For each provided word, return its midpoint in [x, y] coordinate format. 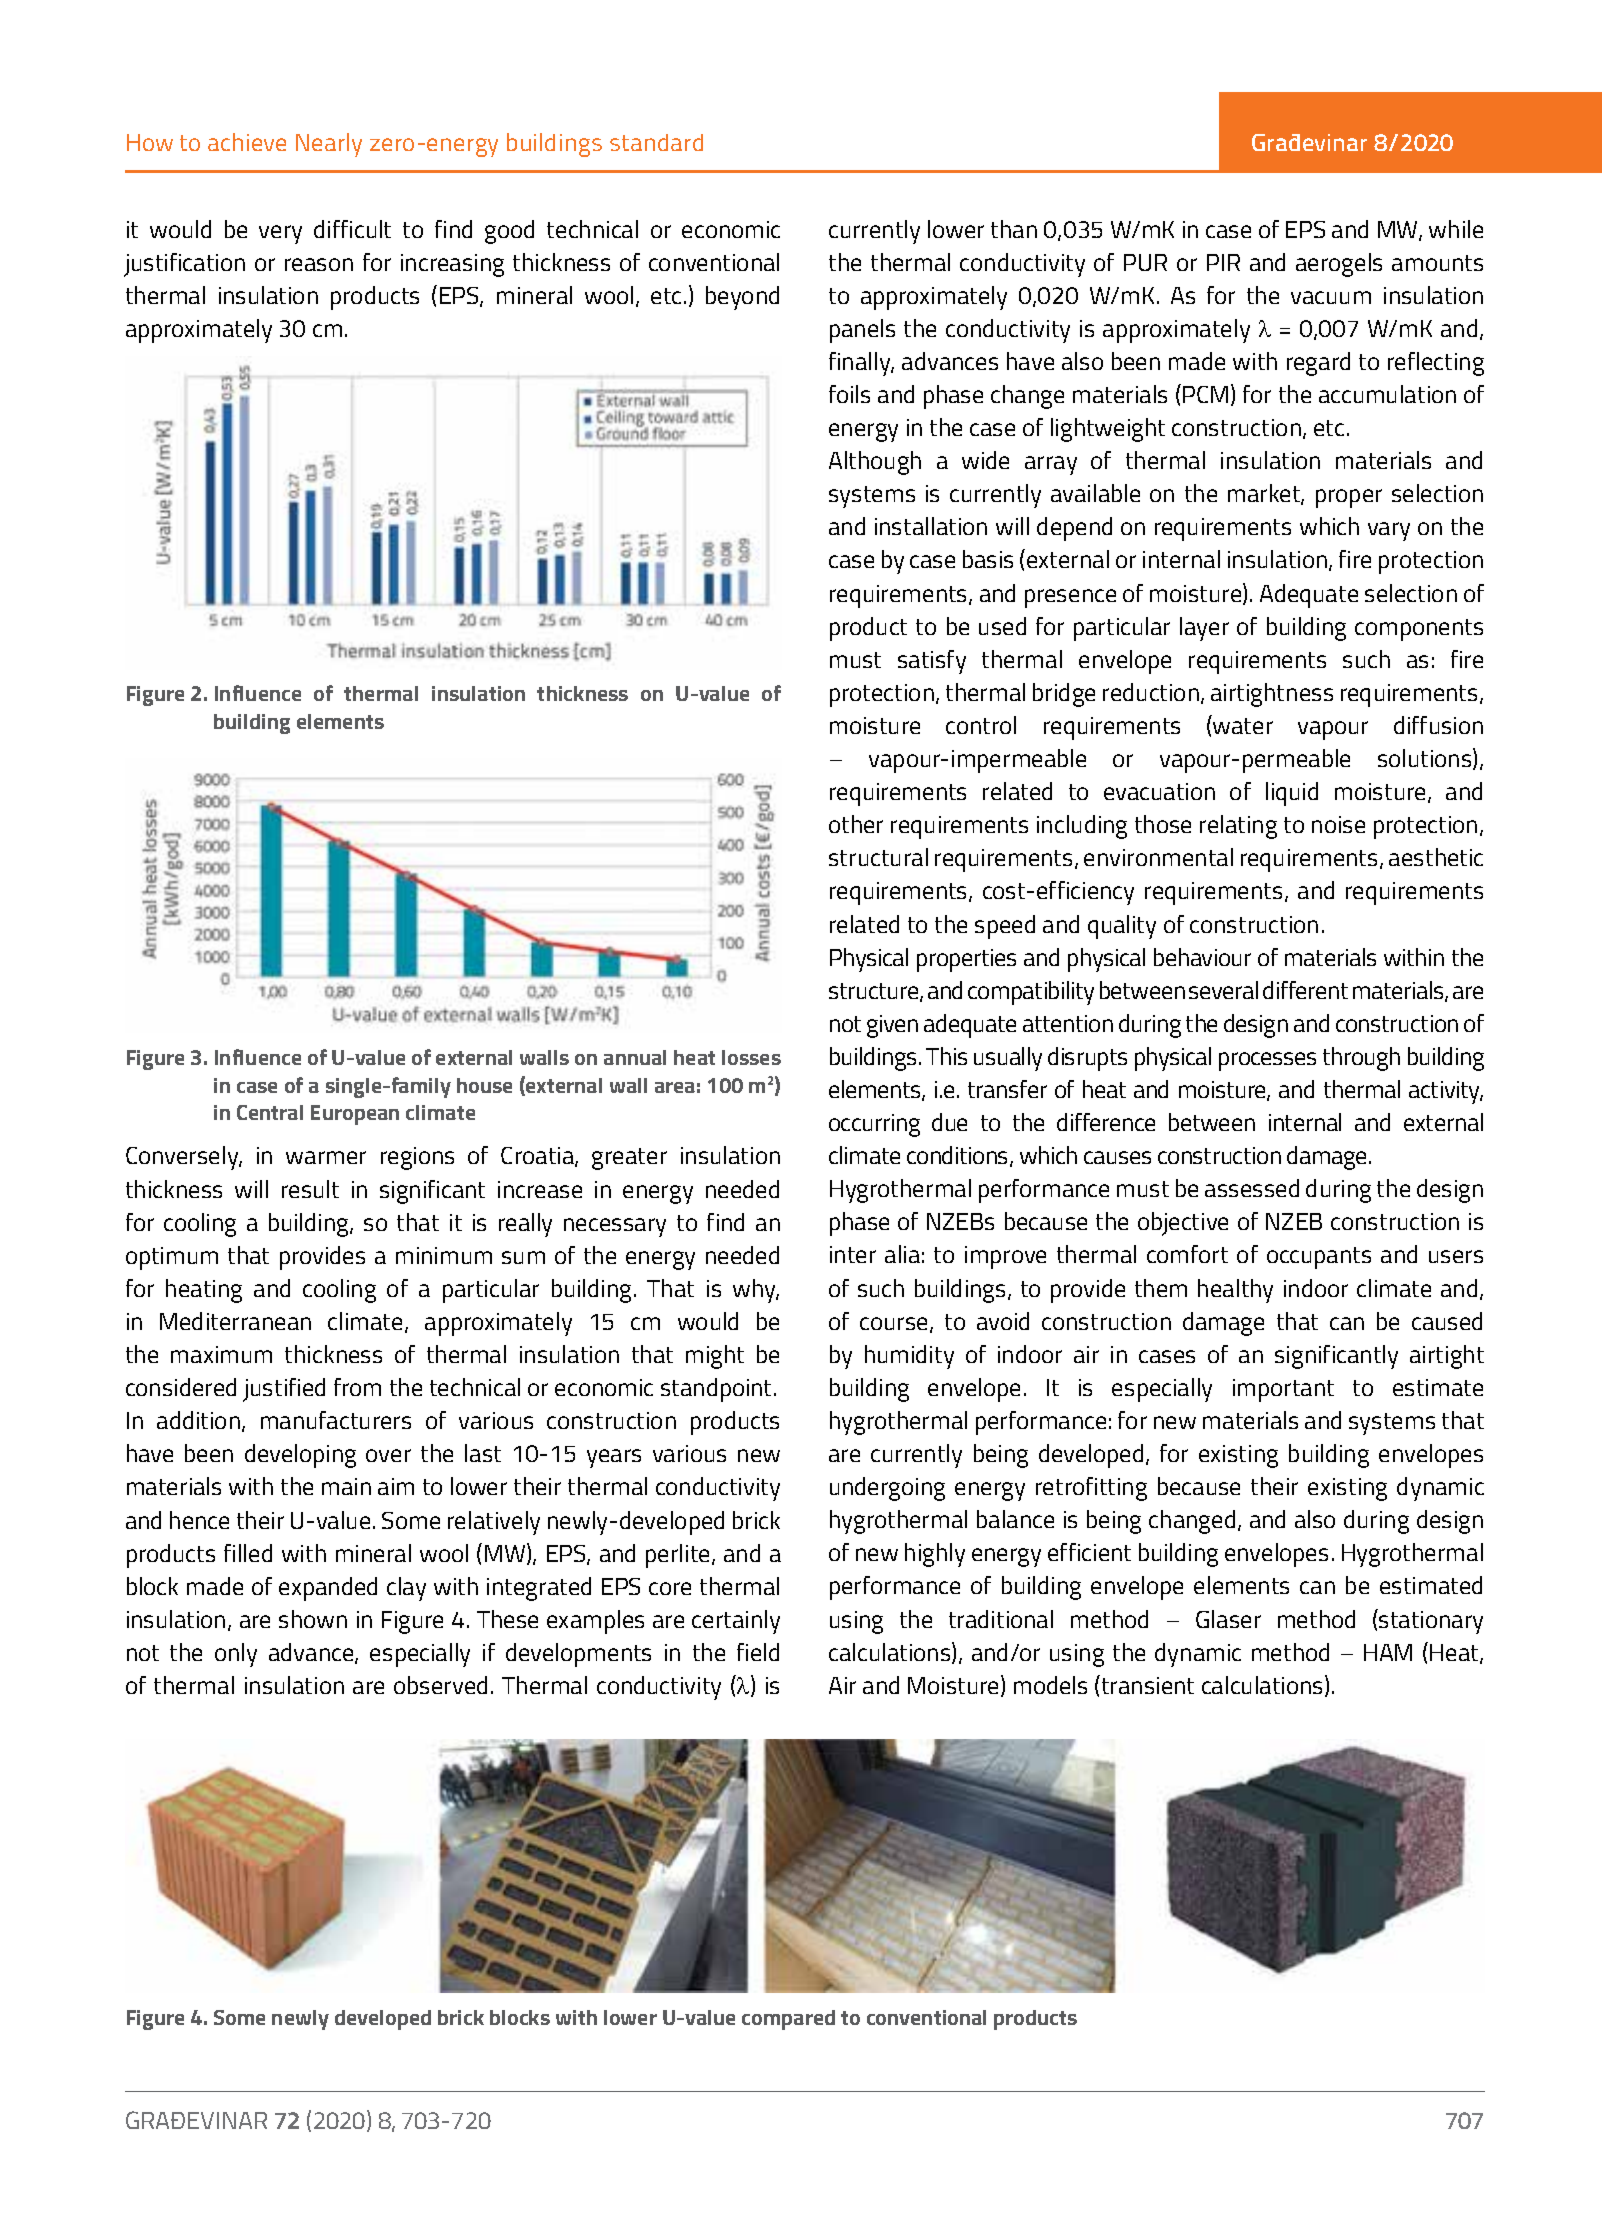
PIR [1223, 262]
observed [440, 1685]
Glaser [1228, 1619]
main [346, 1486]
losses [751, 1057]
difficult [352, 229]
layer [1204, 629]
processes [1267, 1061]
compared [788, 2020]
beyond [742, 298]
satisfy [932, 662]
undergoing [887, 1489]
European [355, 1115]
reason [319, 264]
